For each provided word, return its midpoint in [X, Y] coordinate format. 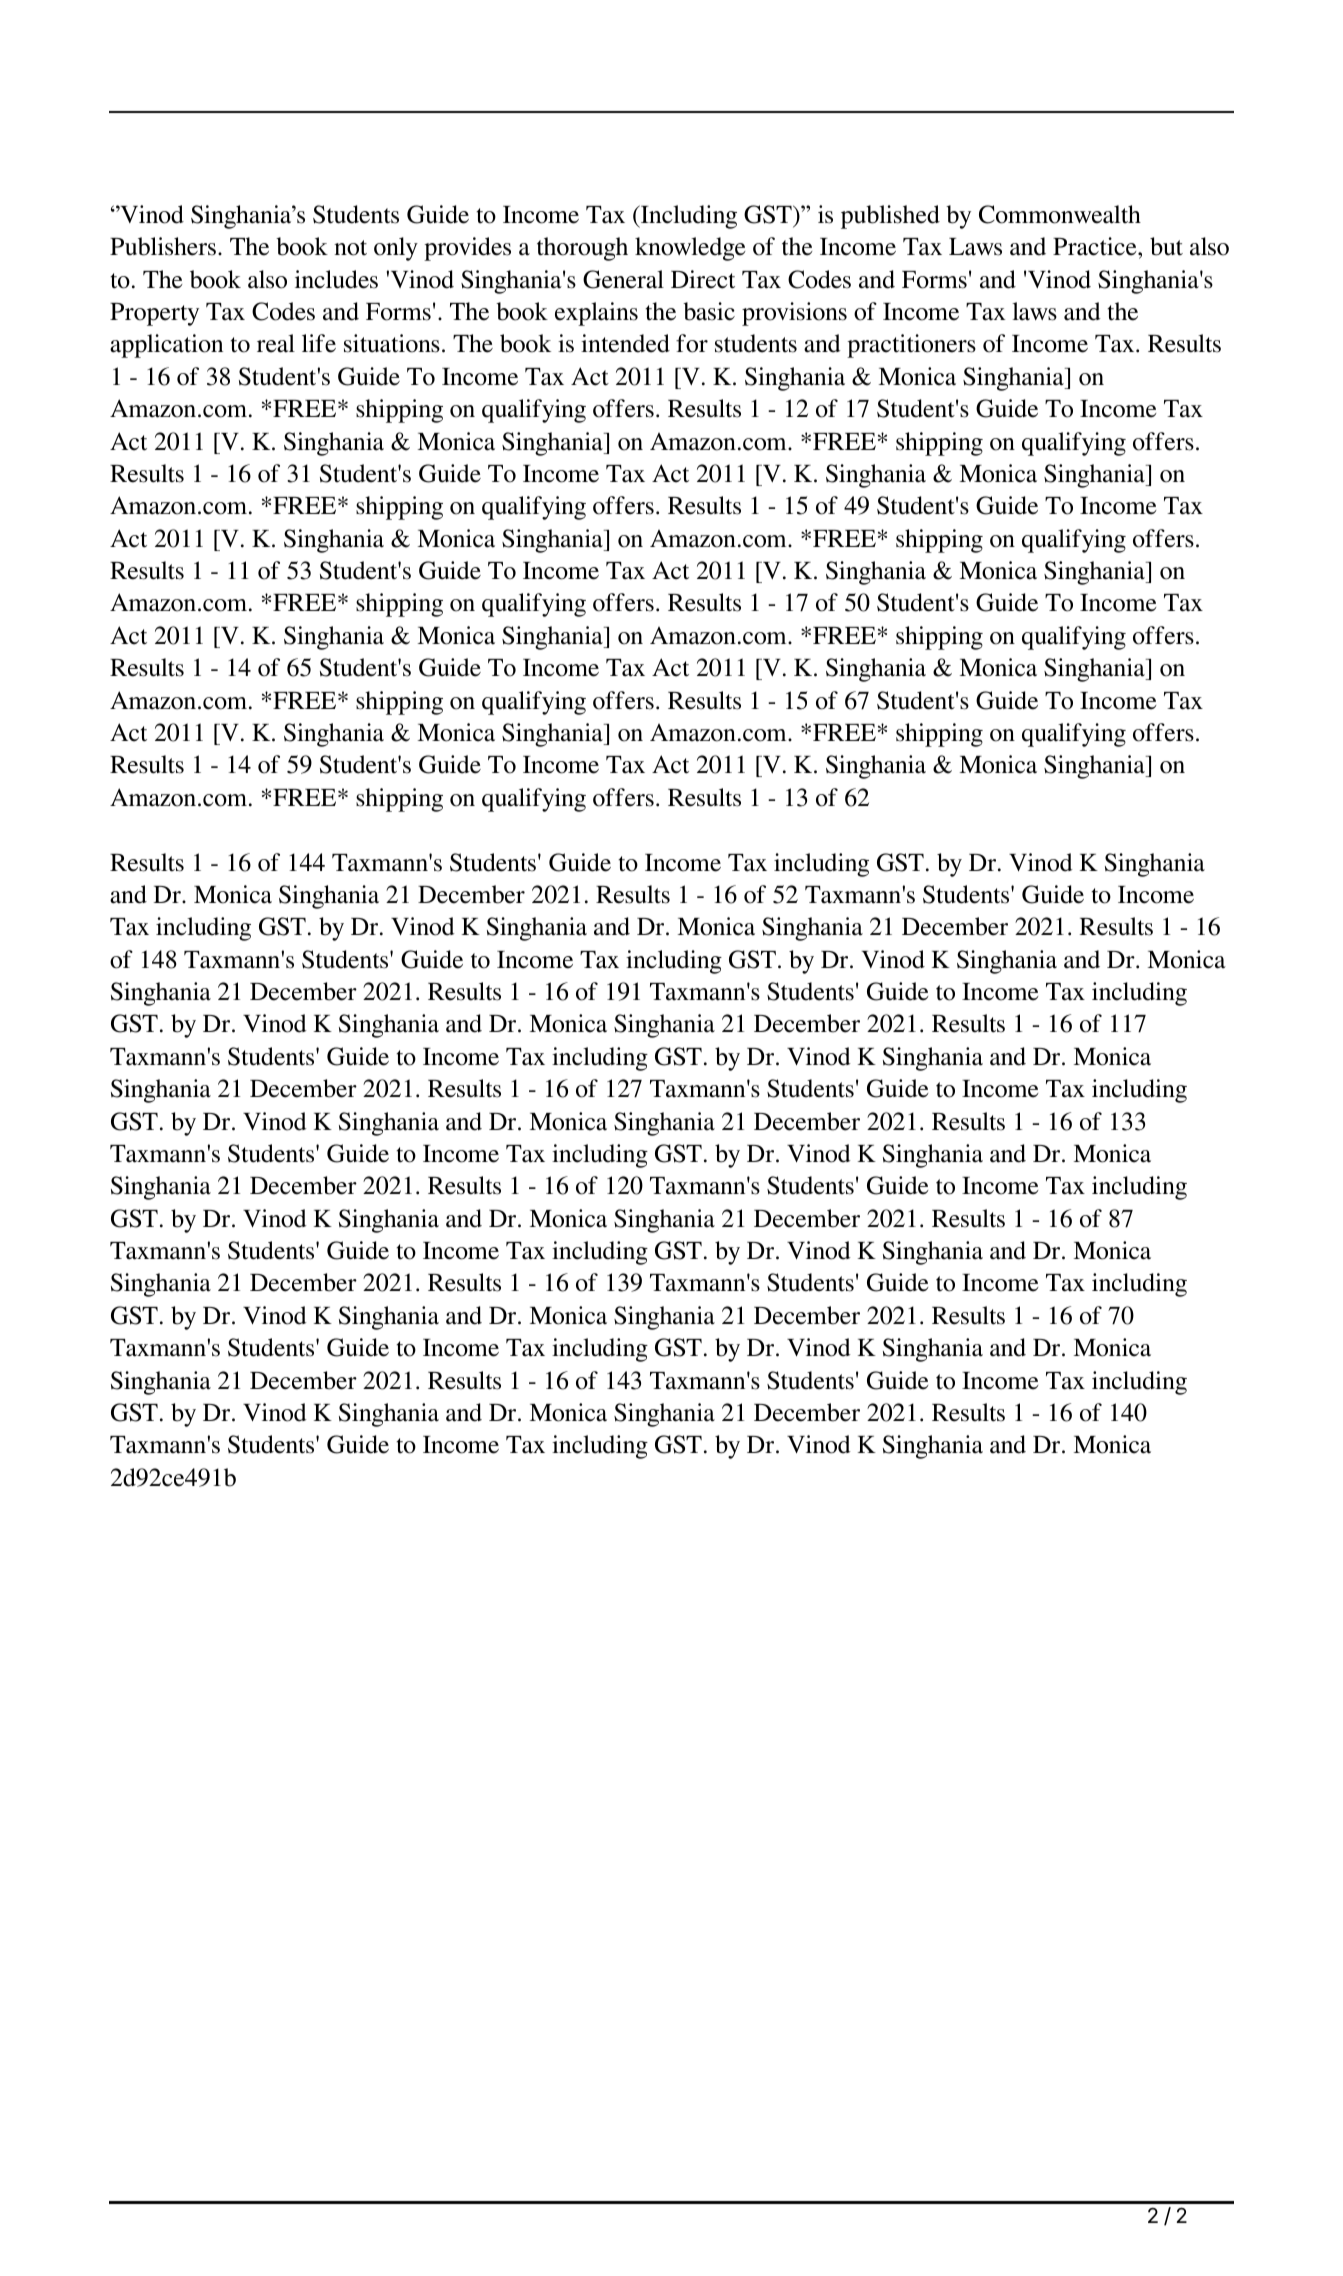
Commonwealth [1060, 214]
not [350, 248]
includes [336, 279]
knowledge [690, 249]
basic [709, 311]
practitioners [911, 346]
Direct [703, 279]
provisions [794, 314]
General [623, 279]
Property [154, 314]
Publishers [163, 246]
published [890, 217]
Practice [1096, 246]
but [1166, 246]
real [276, 343]
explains [596, 314]
